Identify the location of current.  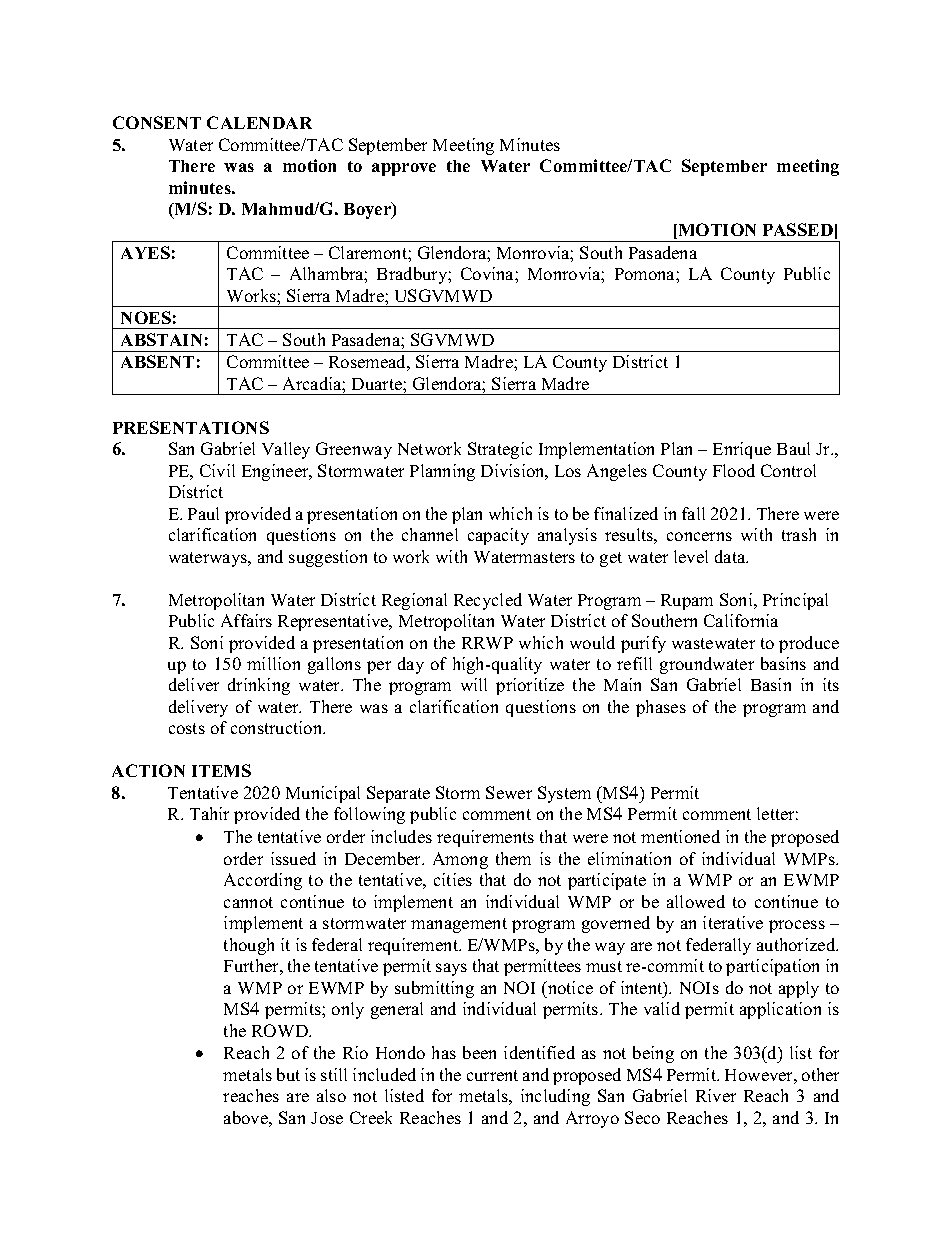
(492, 1075).
